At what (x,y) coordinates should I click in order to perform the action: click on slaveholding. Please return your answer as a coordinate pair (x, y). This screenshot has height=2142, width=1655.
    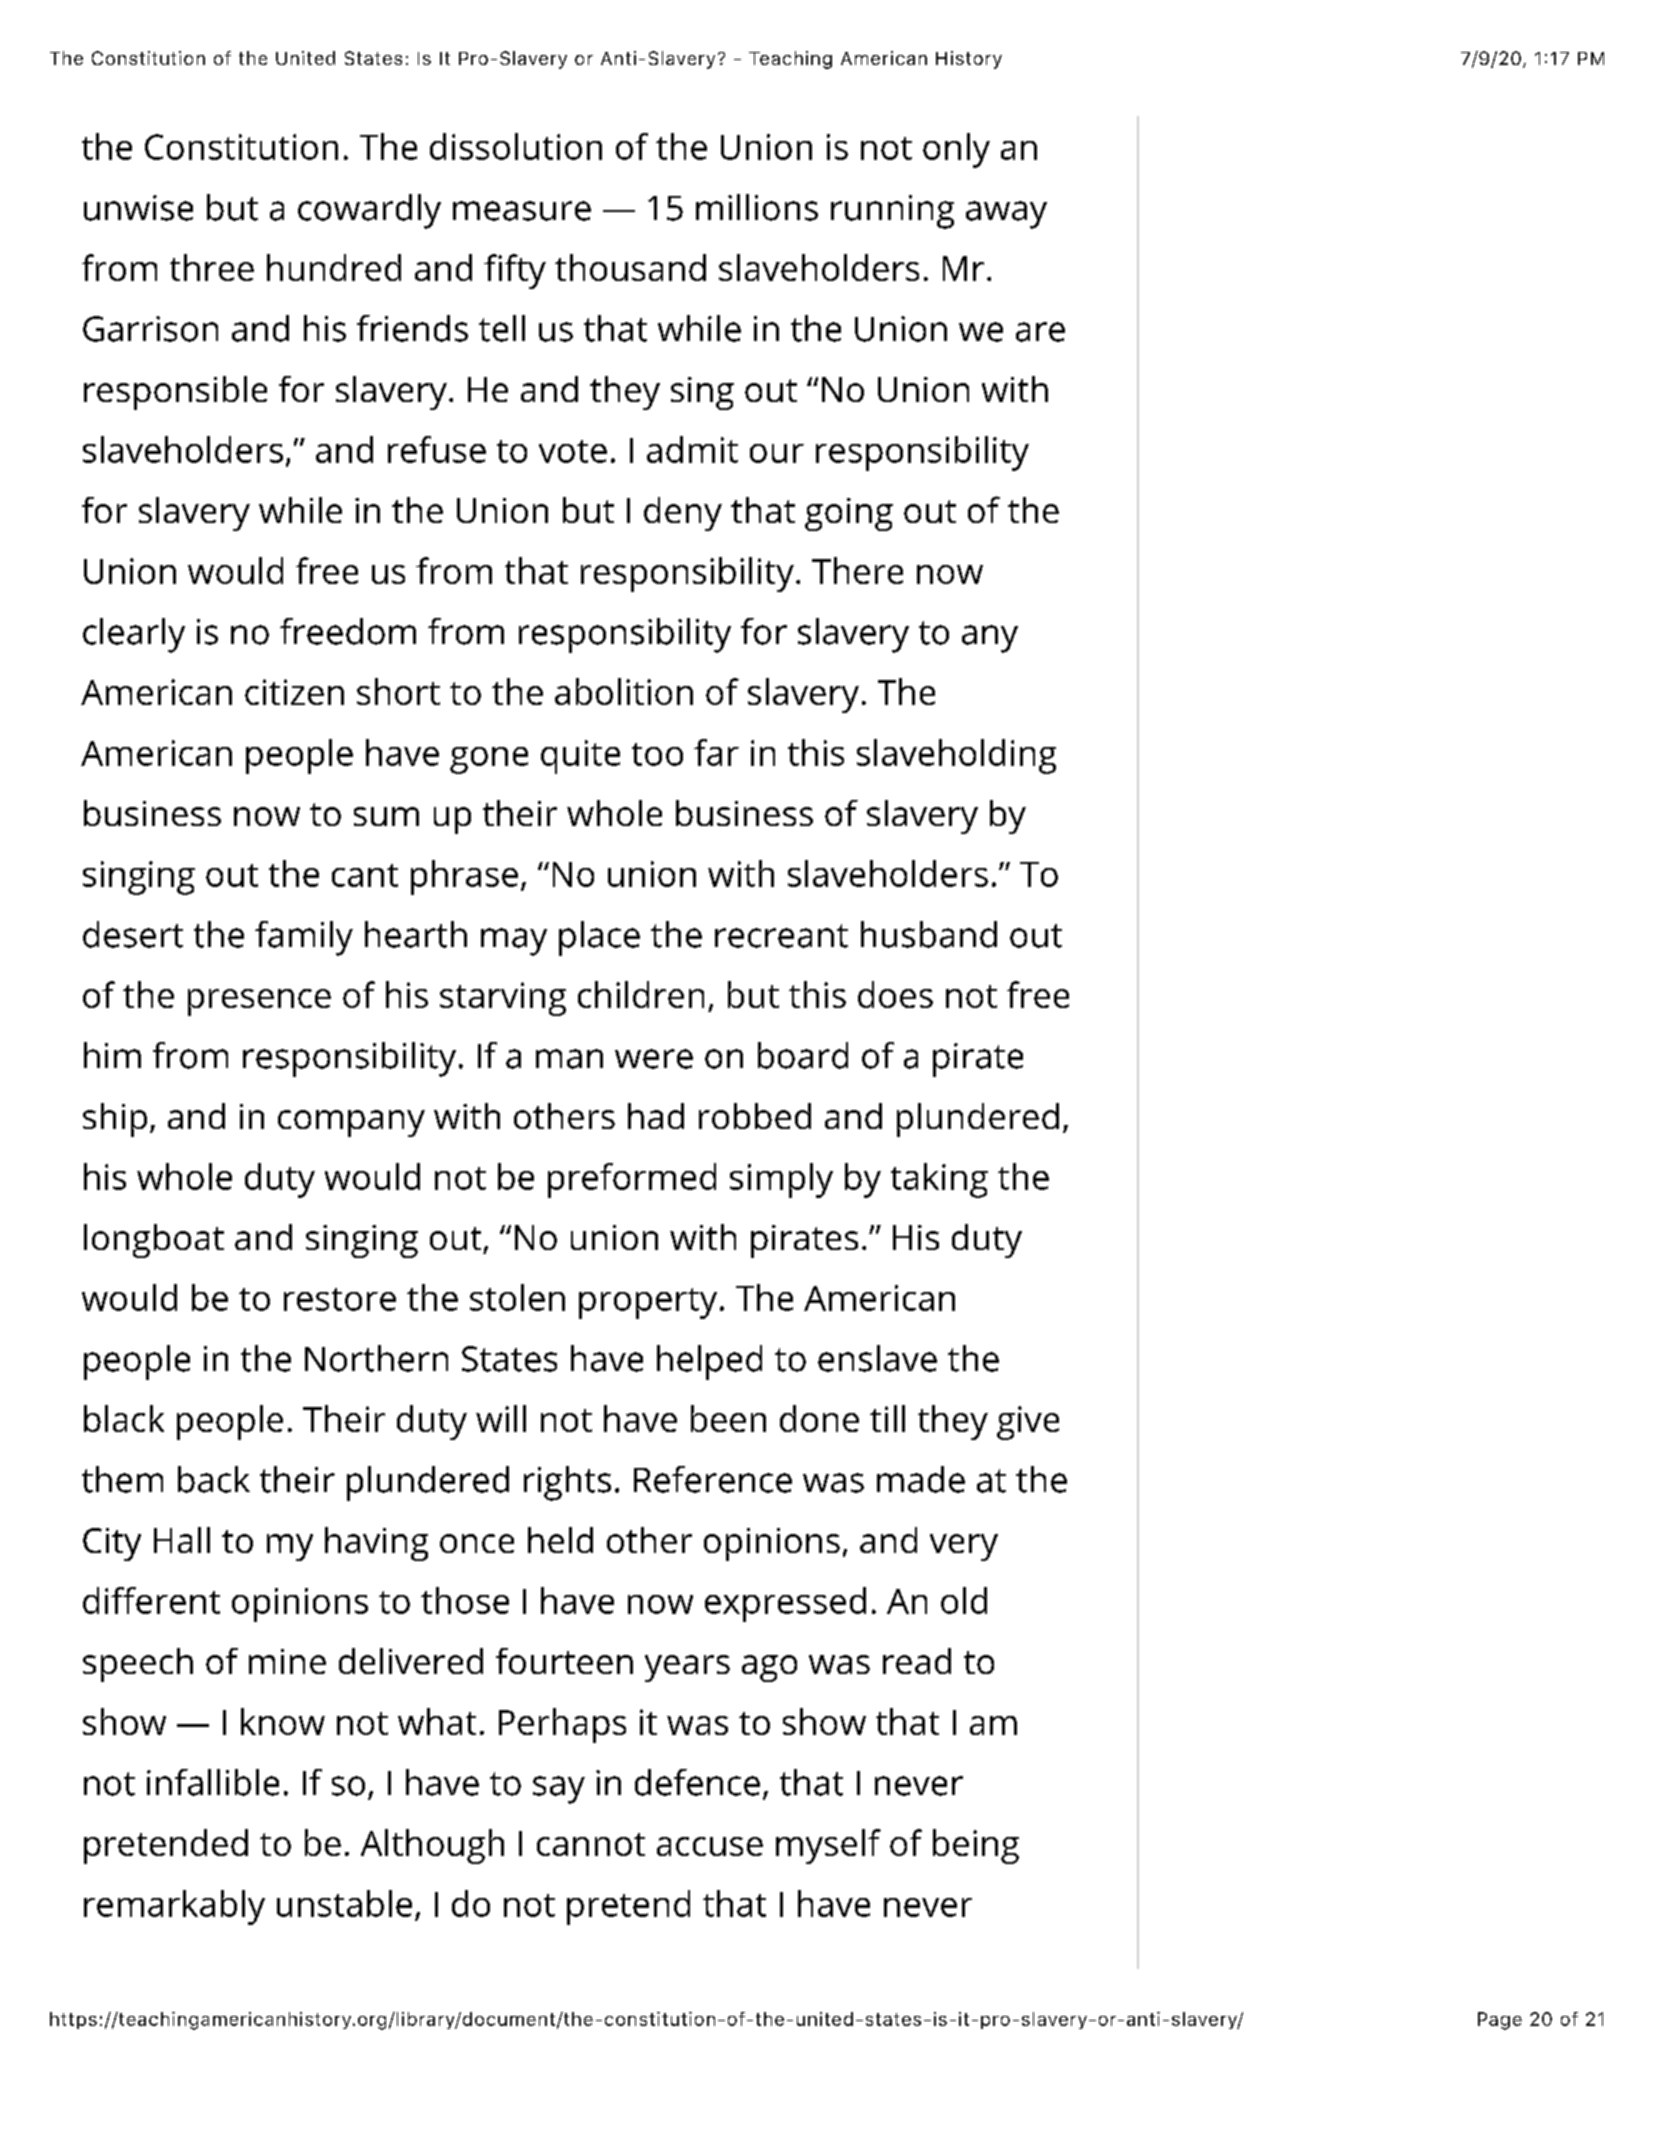
    Looking at the image, I should click on (956, 756).
